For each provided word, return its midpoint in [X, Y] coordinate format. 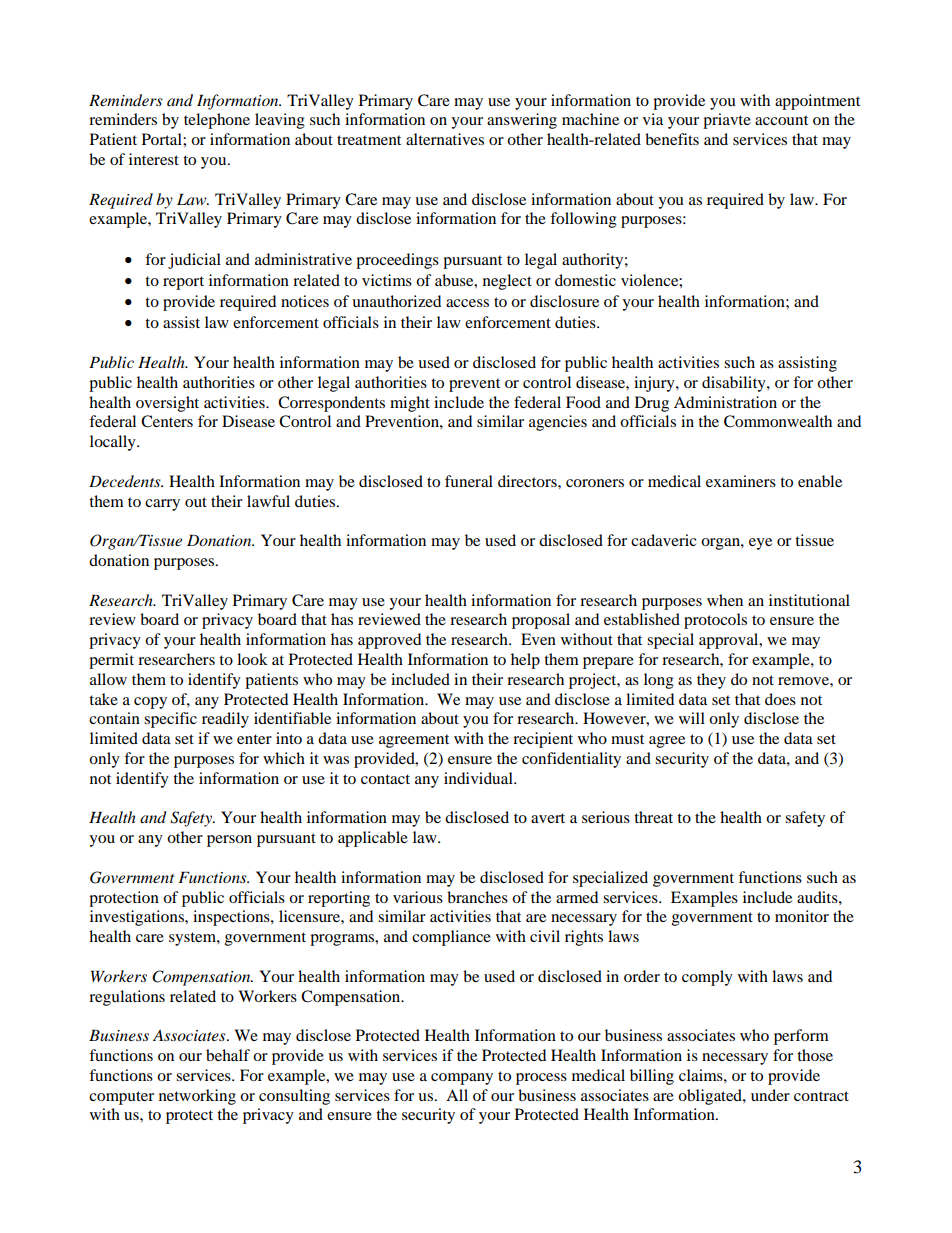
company [462, 1079]
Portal [163, 139]
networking [197, 1097]
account [781, 120]
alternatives [445, 139]
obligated [711, 1097]
